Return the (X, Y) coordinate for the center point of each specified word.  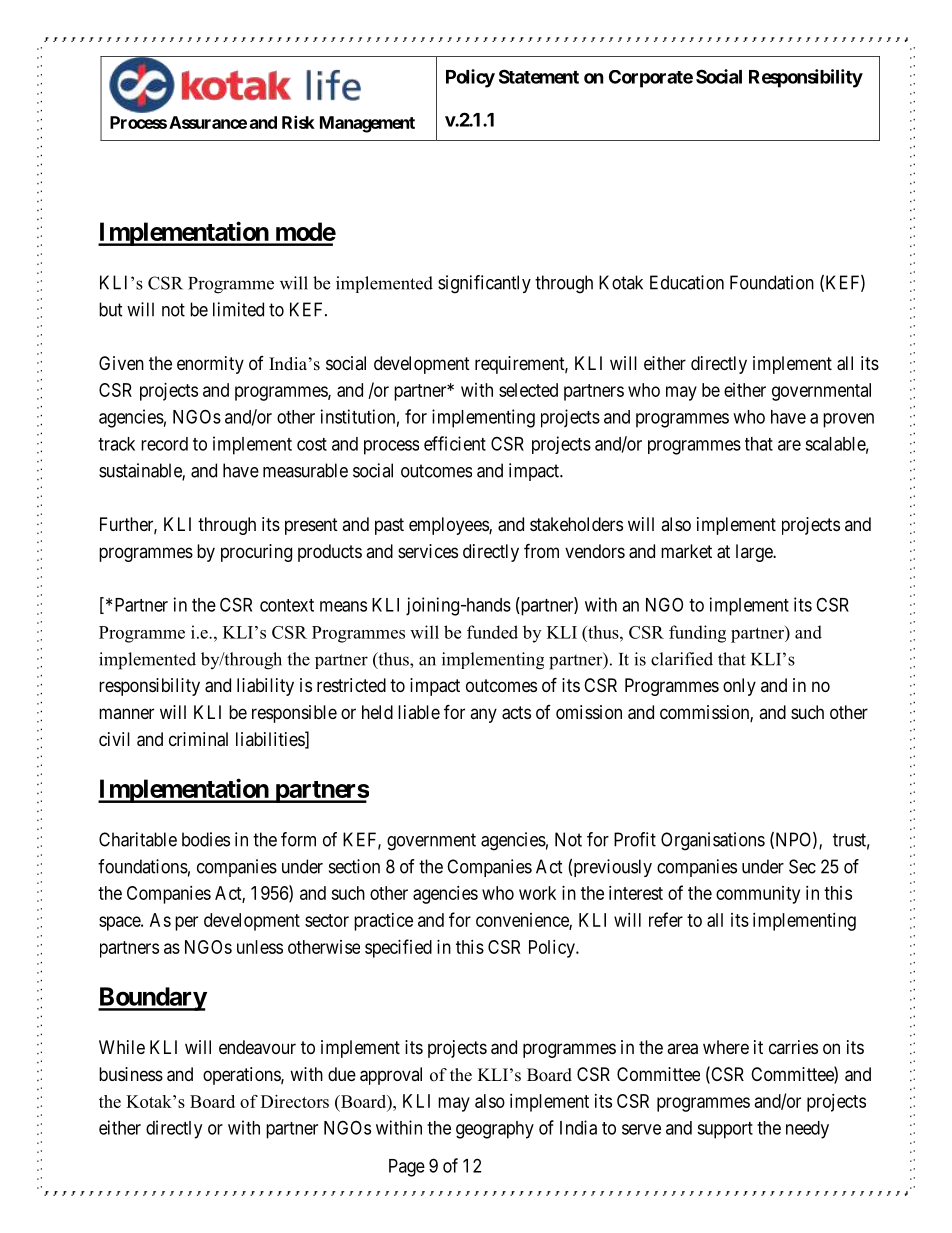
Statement (539, 76)
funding (697, 634)
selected (528, 390)
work (537, 893)
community (758, 895)
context (287, 605)
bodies (206, 839)
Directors (295, 1101)
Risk (298, 122)
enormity (210, 365)
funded (492, 632)
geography (495, 1130)
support (725, 1130)
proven (848, 420)
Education (687, 282)
